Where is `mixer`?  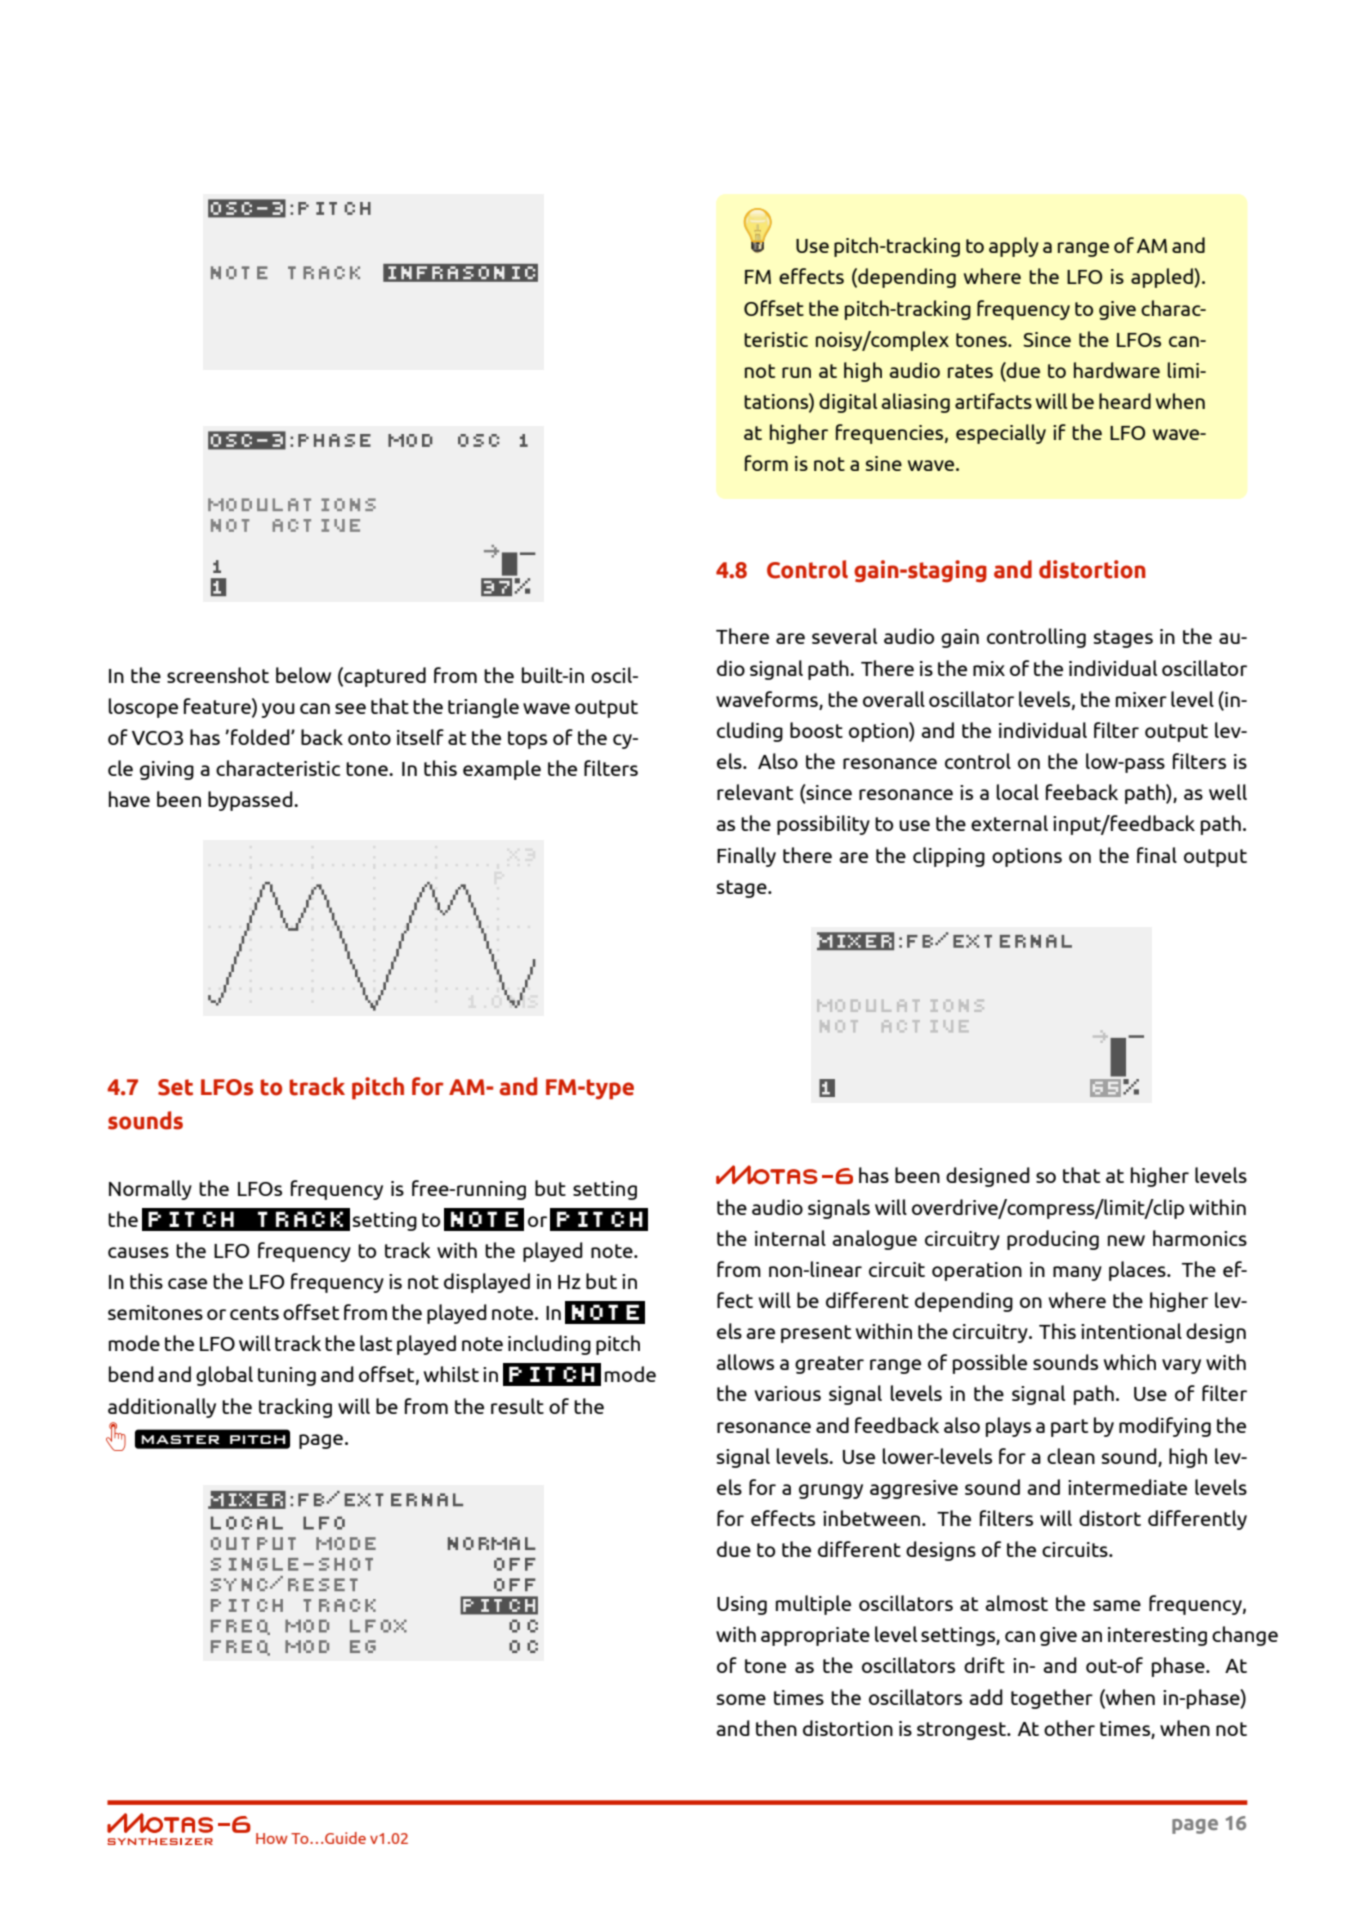 mixer is located at coordinates (1141, 699).
